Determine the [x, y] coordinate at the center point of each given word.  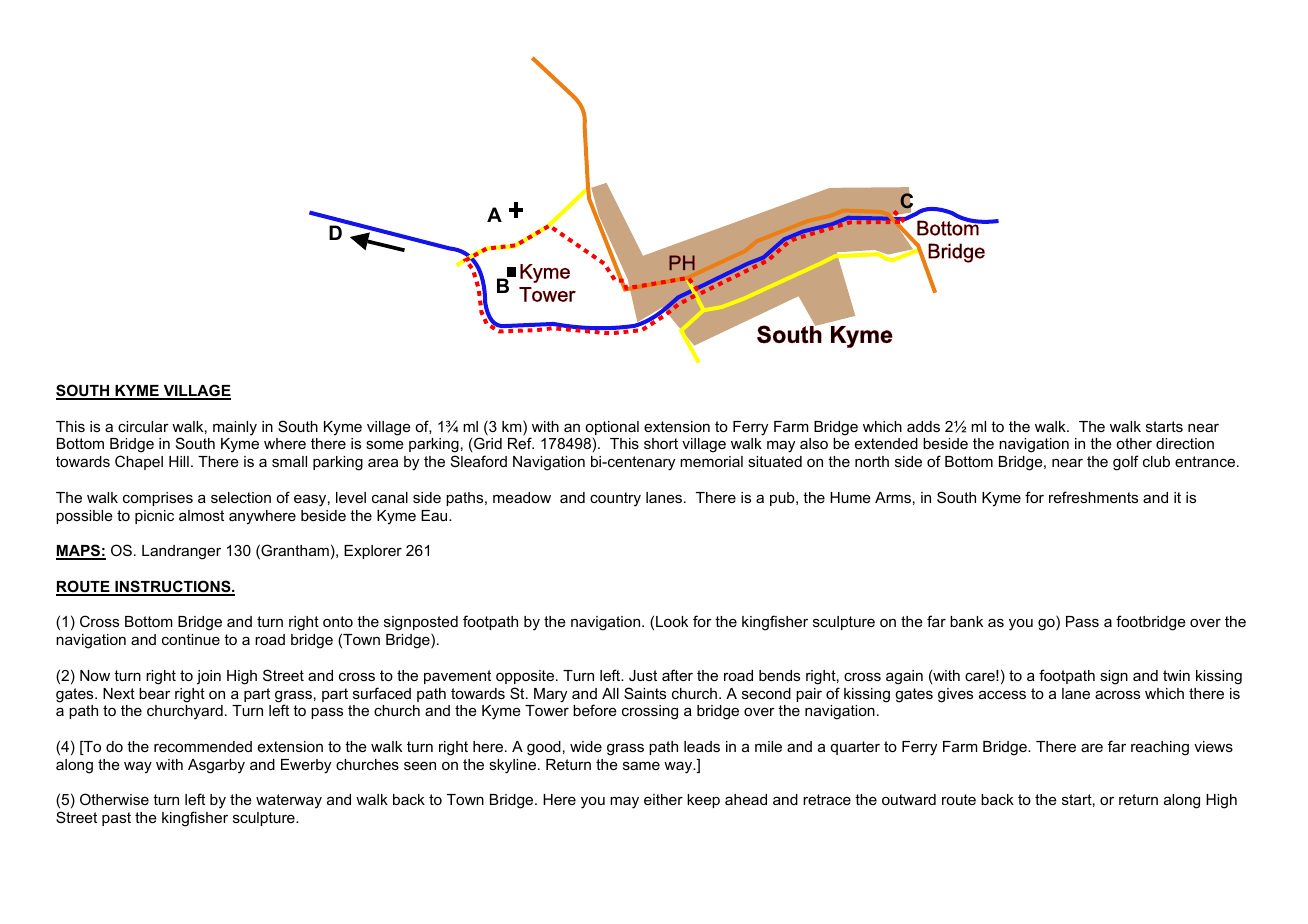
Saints [645, 693]
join [209, 677]
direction [1185, 443]
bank [966, 621]
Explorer [373, 552]
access [1002, 694]
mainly [235, 428]
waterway [289, 801]
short [661, 443]
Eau [435, 515]
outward [909, 799]
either [663, 799]
